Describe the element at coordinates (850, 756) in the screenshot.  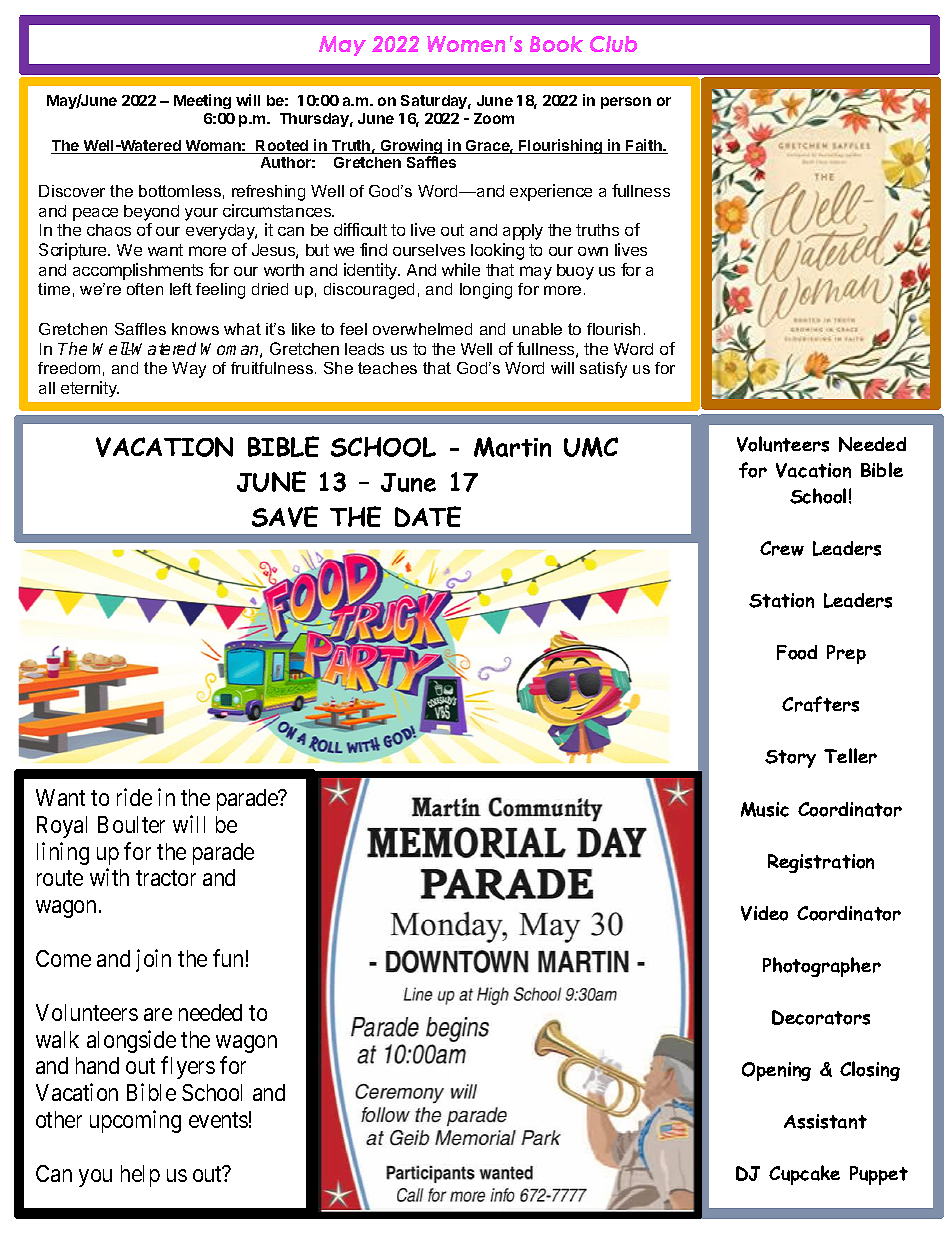
I see `Teller` at that location.
